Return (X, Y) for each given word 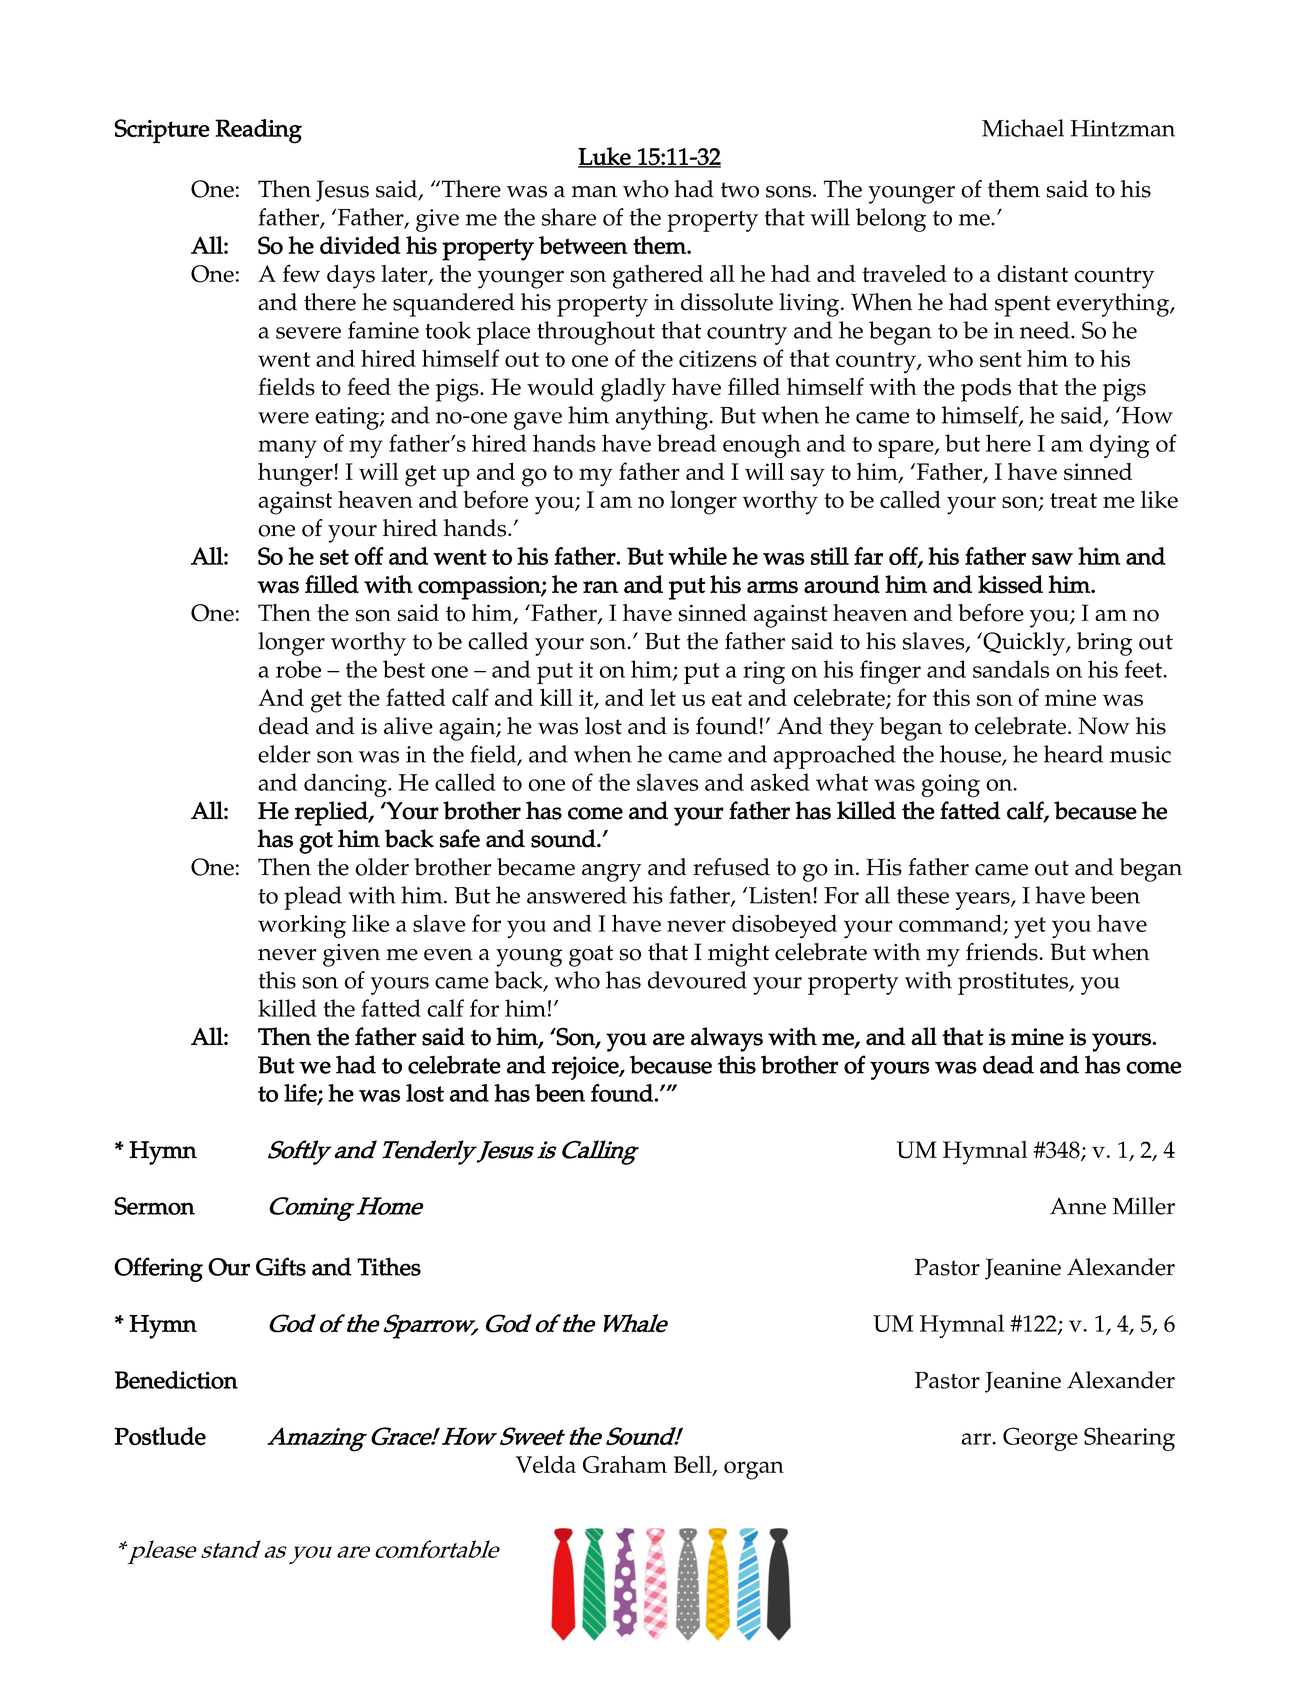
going (950, 785)
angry (611, 873)
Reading (258, 131)
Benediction (176, 1379)
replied (332, 813)
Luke (605, 157)
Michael (1023, 128)
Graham (625, 1464)
